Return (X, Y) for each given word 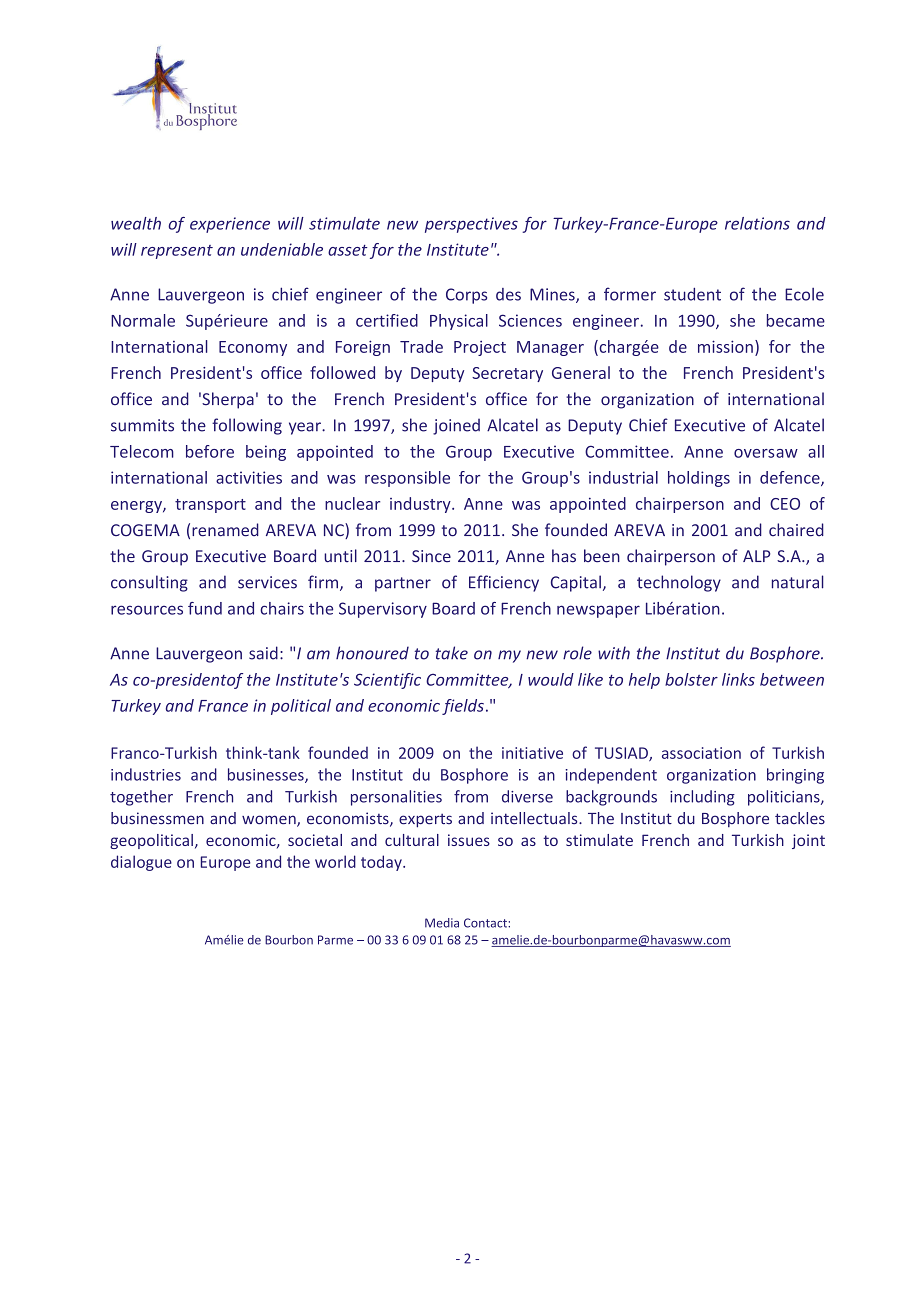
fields (463, 707)
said (263, 653)
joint (808, 841)
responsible (407, 479)
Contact (486, 923)
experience (230, 225)
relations (757, 223)
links (738, 679)
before (210, 451)
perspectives (471, 225)
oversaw (766, 453)
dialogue (141, 863)
